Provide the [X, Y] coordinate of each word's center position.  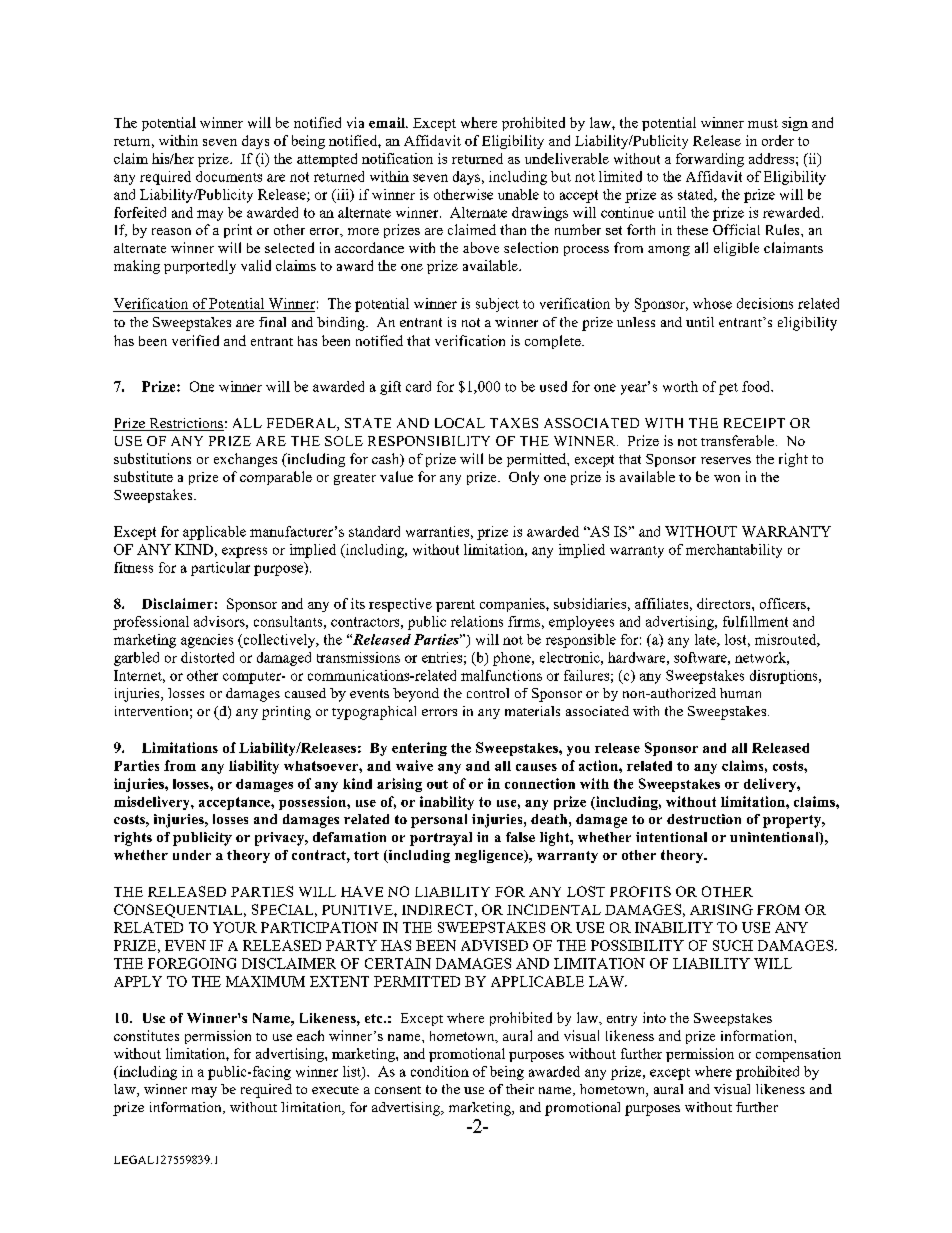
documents [229, 176]
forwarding [710, 160]
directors [725, 603]
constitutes [146, 1035]
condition [440, 1071]
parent [455, 606]
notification [397, 158]
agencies [207, 641]
